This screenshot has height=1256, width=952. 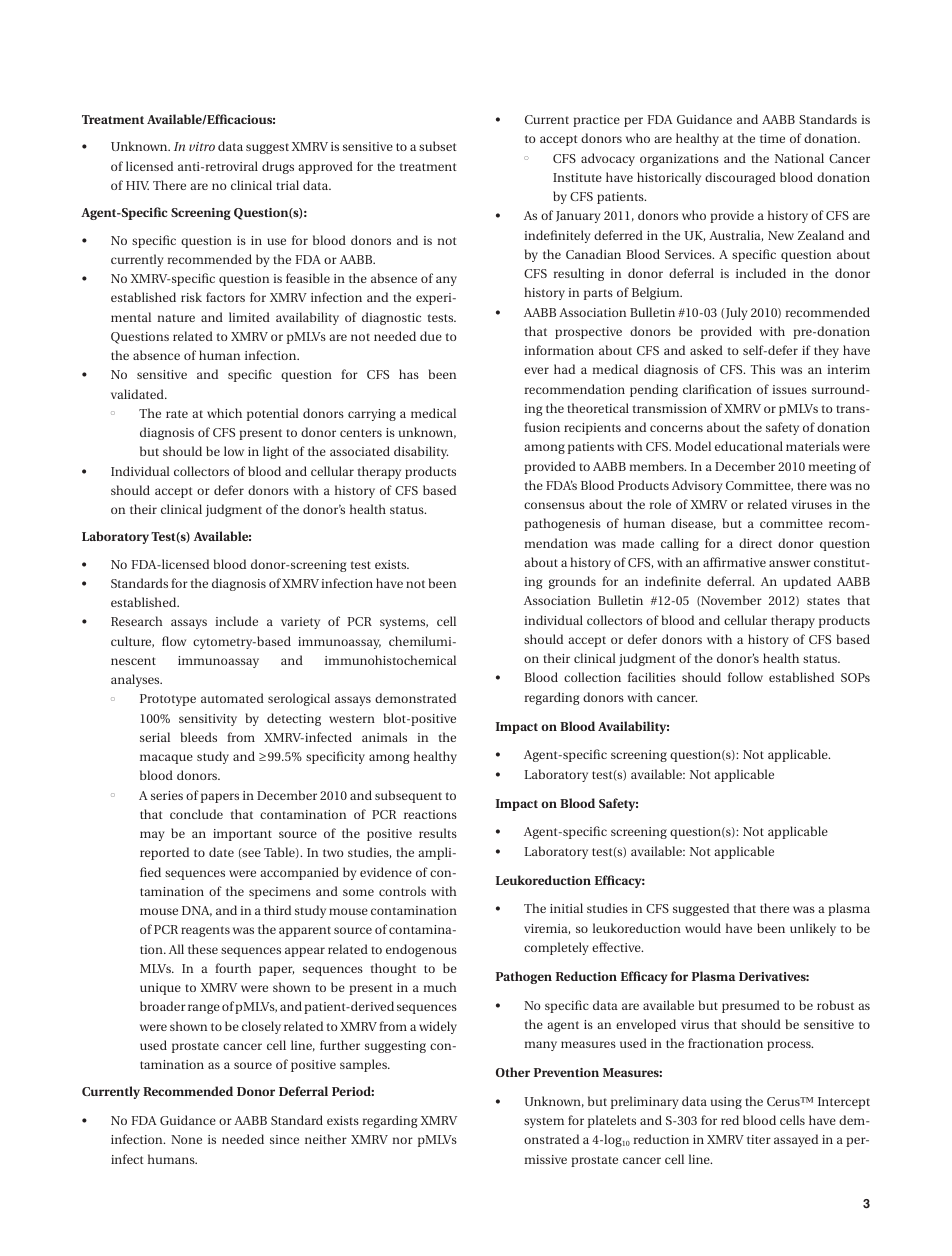 I want to click on None, so click(x=186, y=1139).
